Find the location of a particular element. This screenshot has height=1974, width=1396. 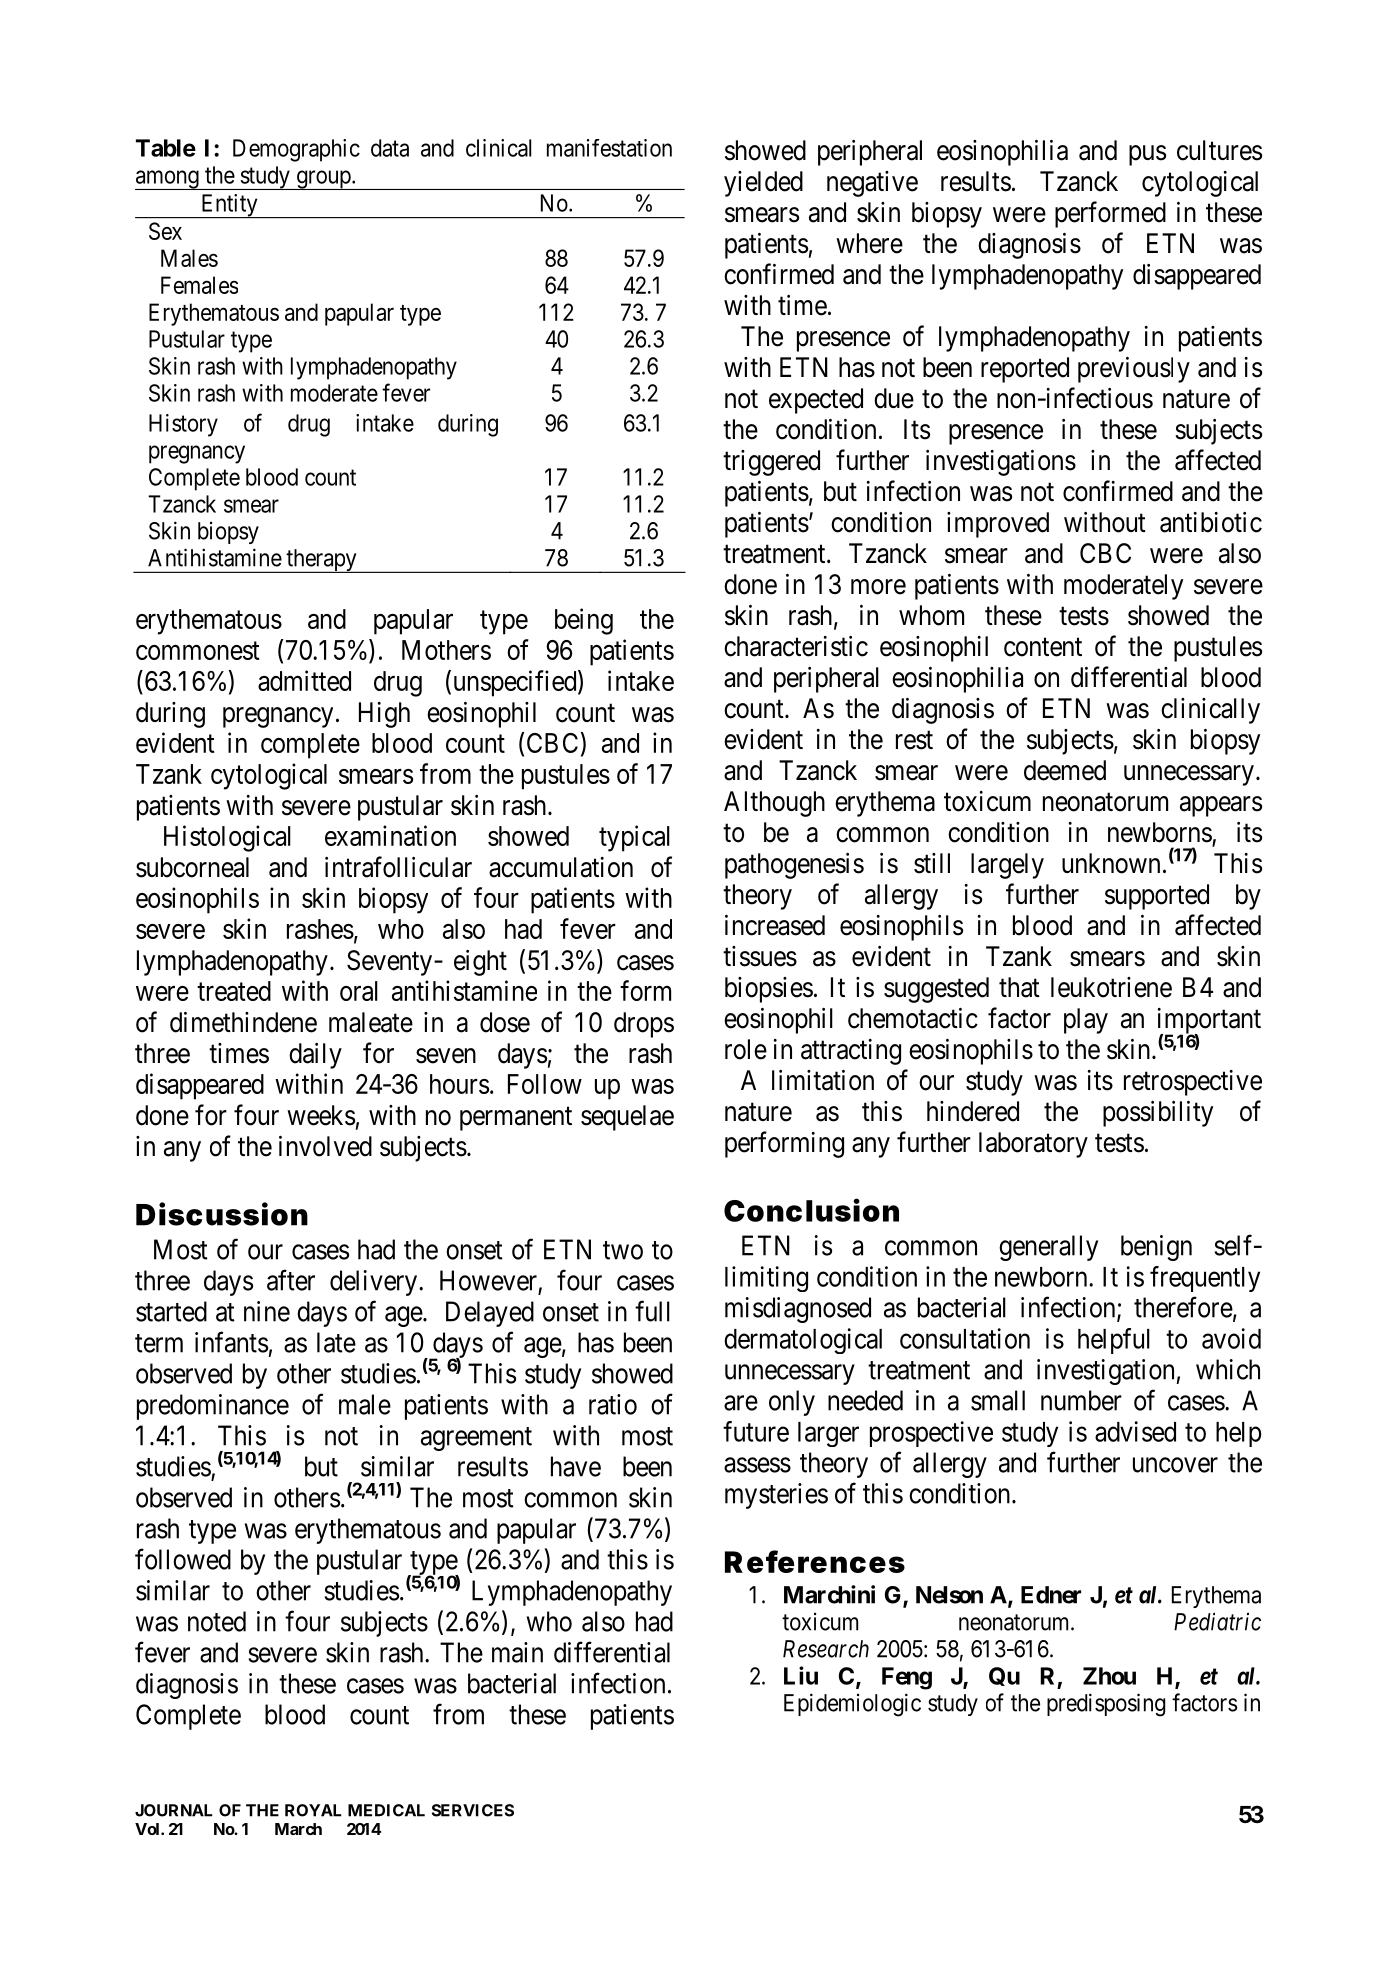

full is located at coordinates (652, 1311).
